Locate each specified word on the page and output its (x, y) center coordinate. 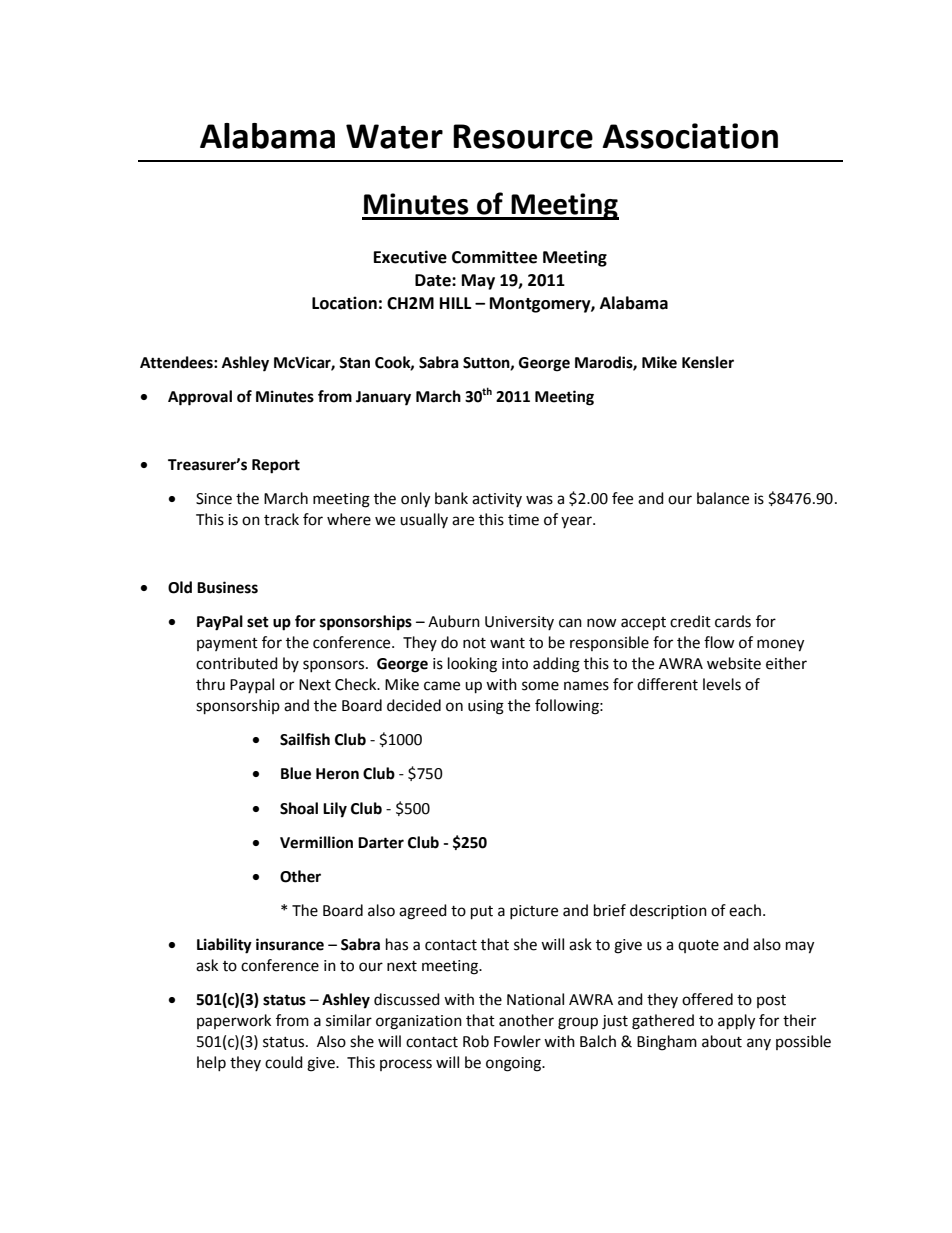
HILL (455, 303)
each (745, 910)
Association (690, 136)
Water (394, 136)
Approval (200, 398)
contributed (237, 663)
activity (497, 500)
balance (723, 498)
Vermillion (316, 842)
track (281, 519)
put (482, 913)
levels (722, 684)
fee (622, 498)
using (486, 707)
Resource (523, 136)
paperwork (234, 1021)
